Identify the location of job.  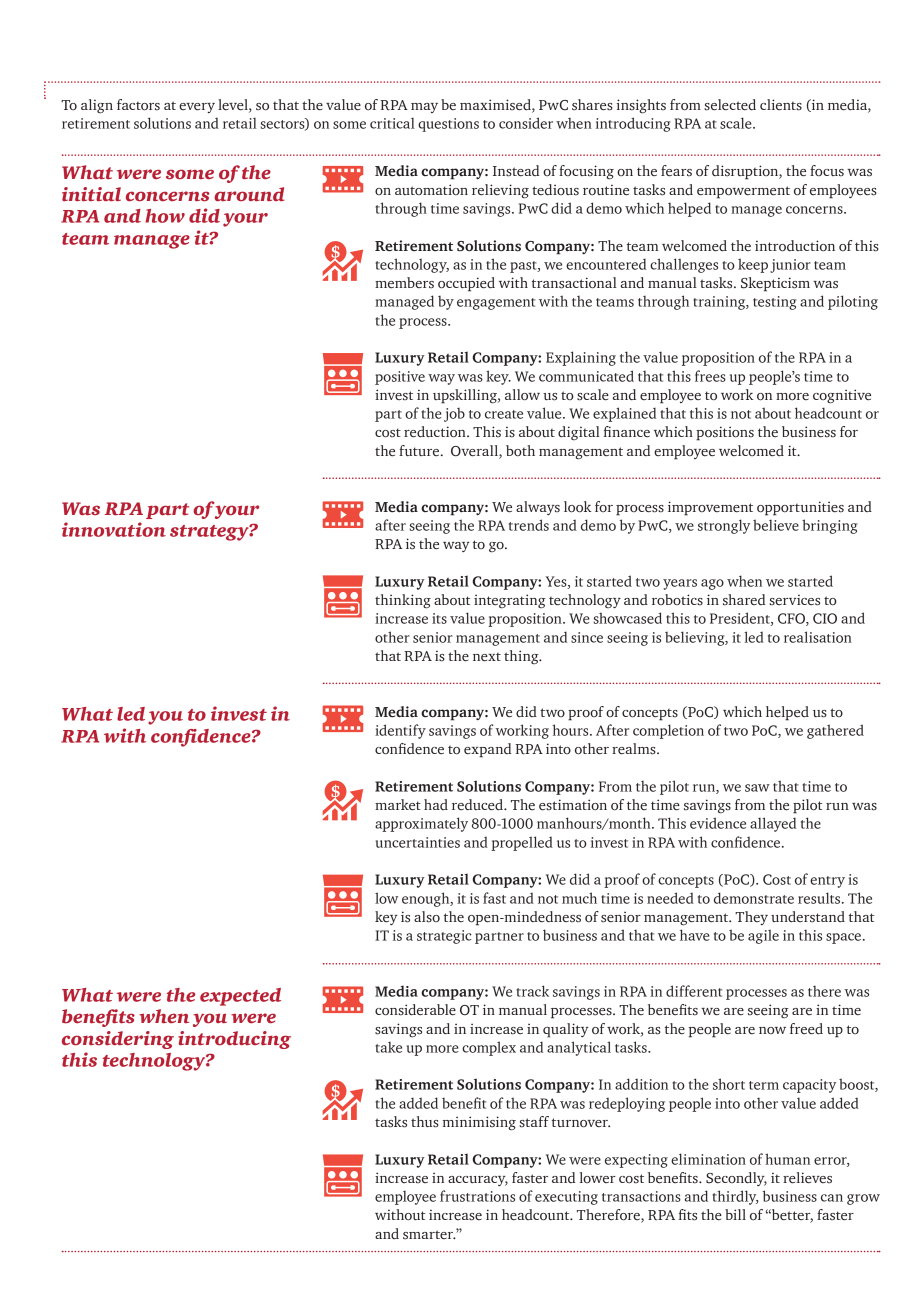
(454, 414).
